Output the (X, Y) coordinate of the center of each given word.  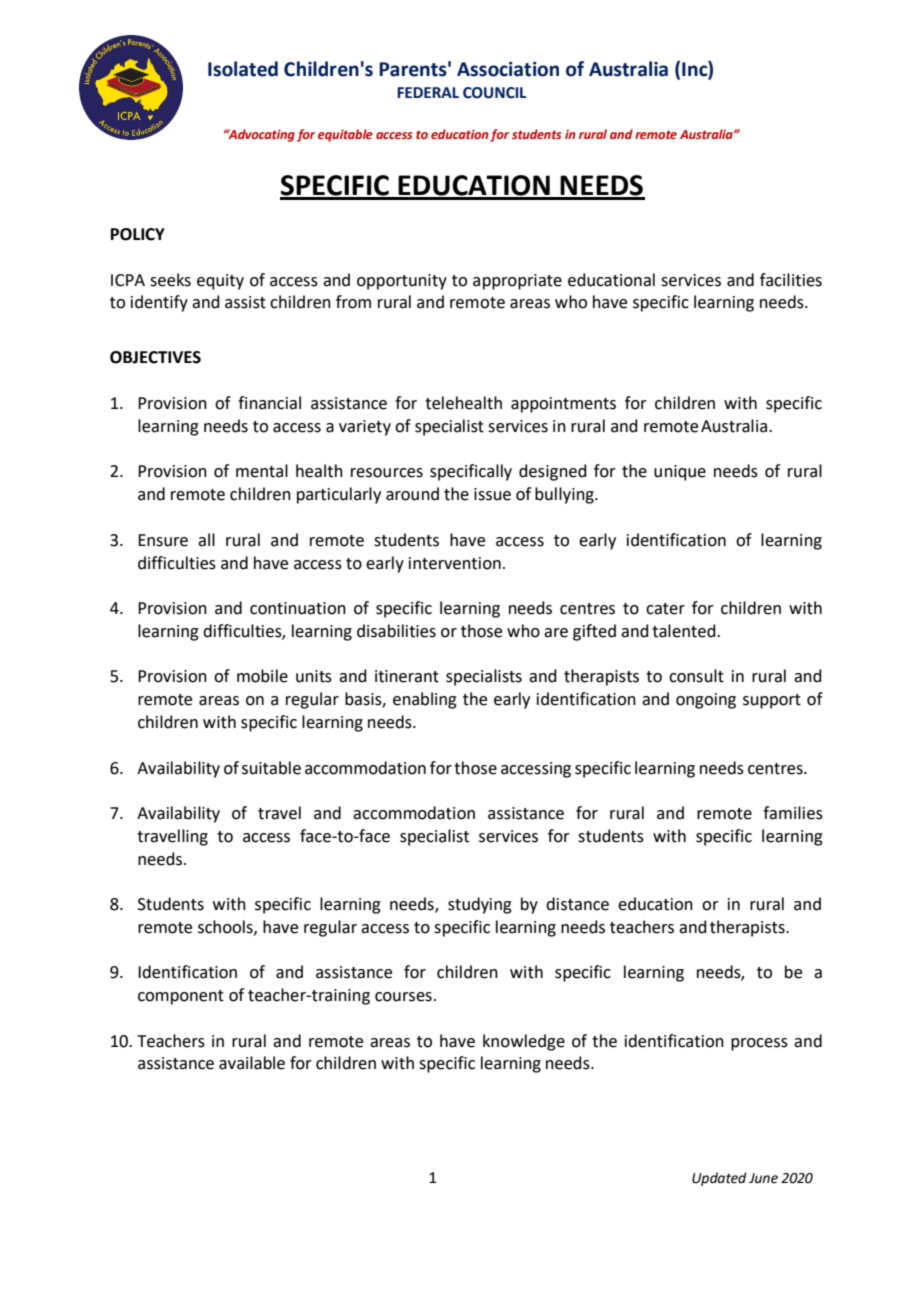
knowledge (524, 1042)
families (793, 813)
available (252, 1063)
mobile (262, 676)
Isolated (243, 69)
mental (262, 471)
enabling (425, 700)
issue (492, 494)
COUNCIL (494, 93)
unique (680, 473)
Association (508, 69)
